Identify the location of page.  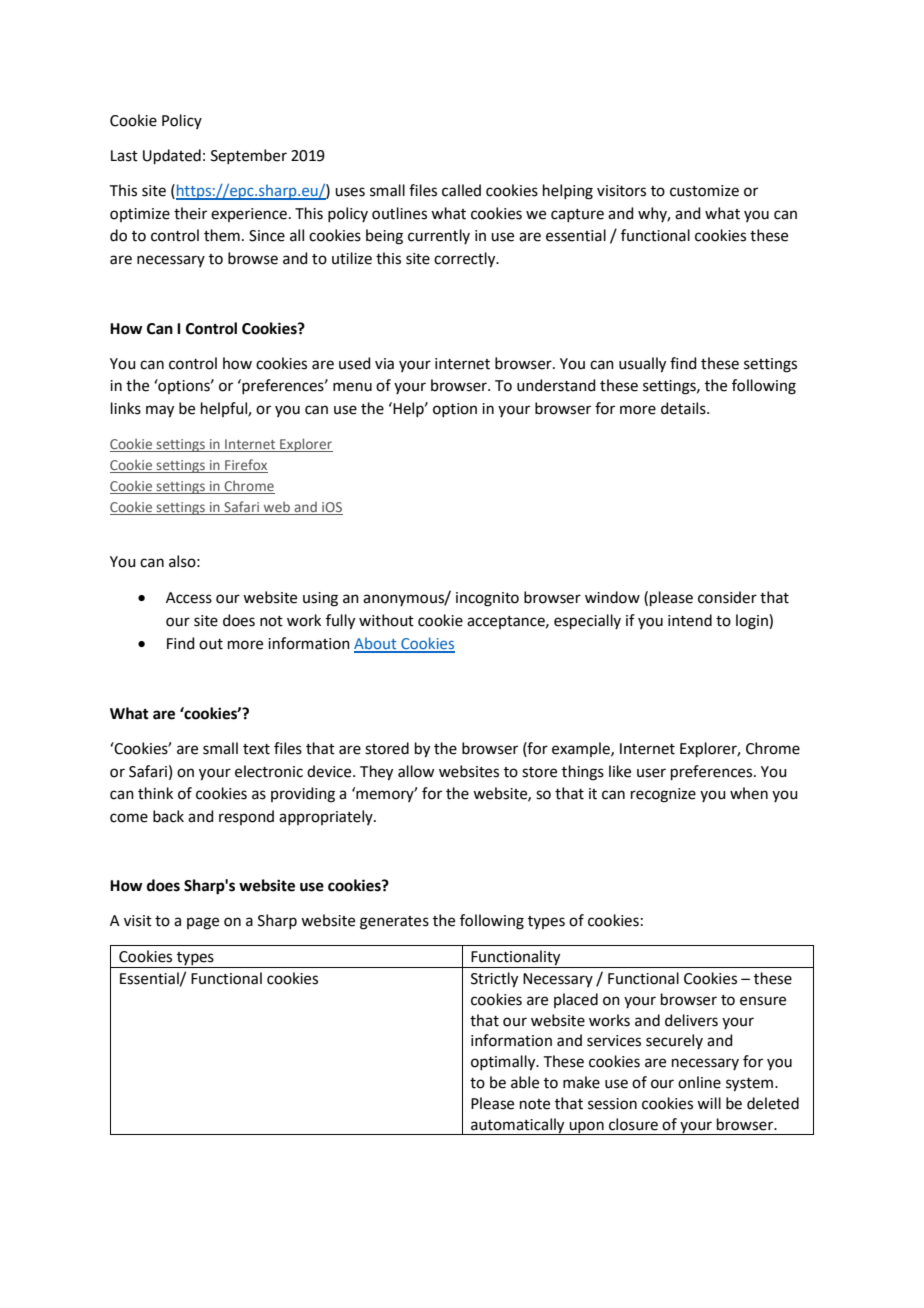
(203, 923).
